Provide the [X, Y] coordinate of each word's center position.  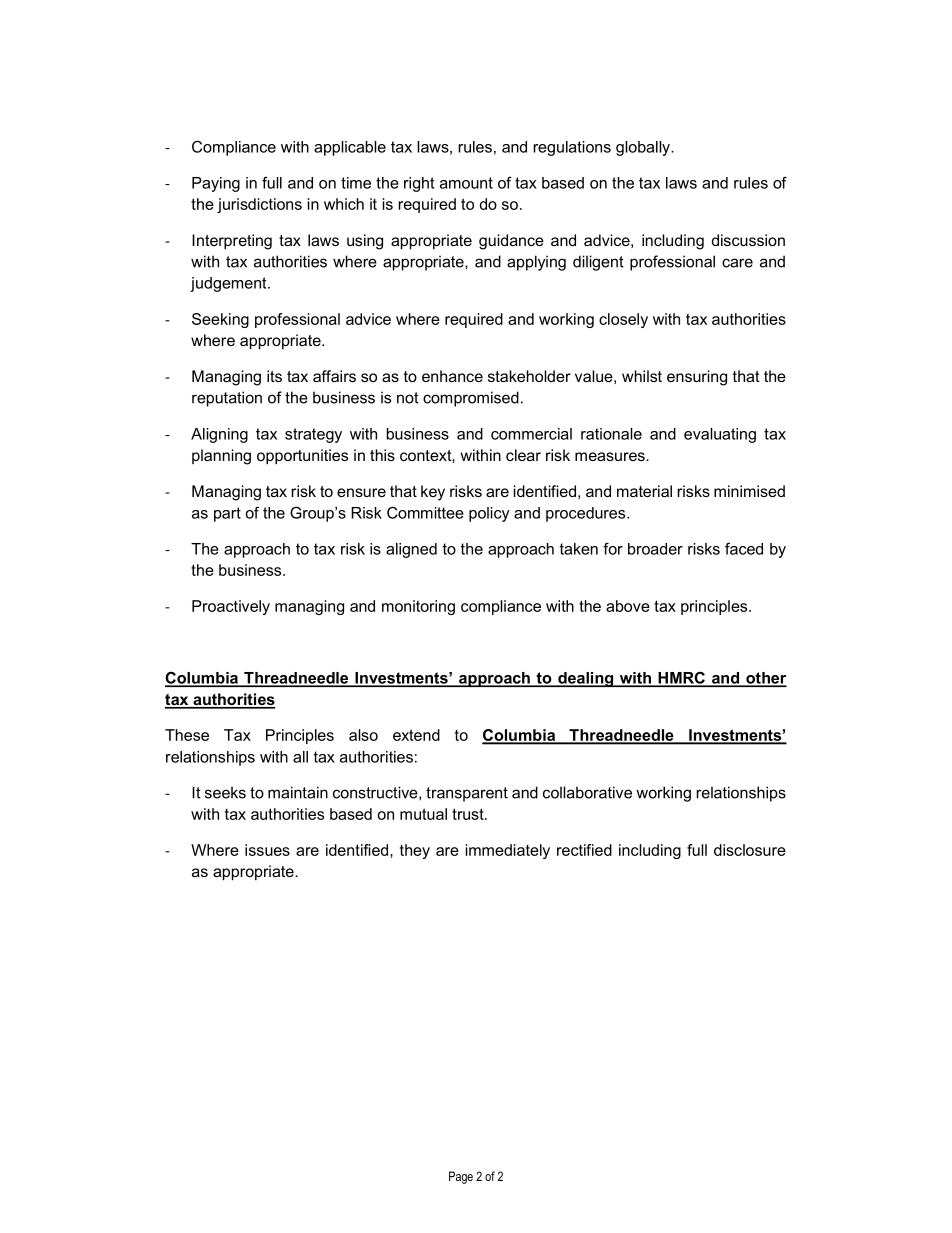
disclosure [750, 850]
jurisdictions [259, 205]
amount [466, 183]
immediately [508, 851]
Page [461, 1177]
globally [644, 148]
